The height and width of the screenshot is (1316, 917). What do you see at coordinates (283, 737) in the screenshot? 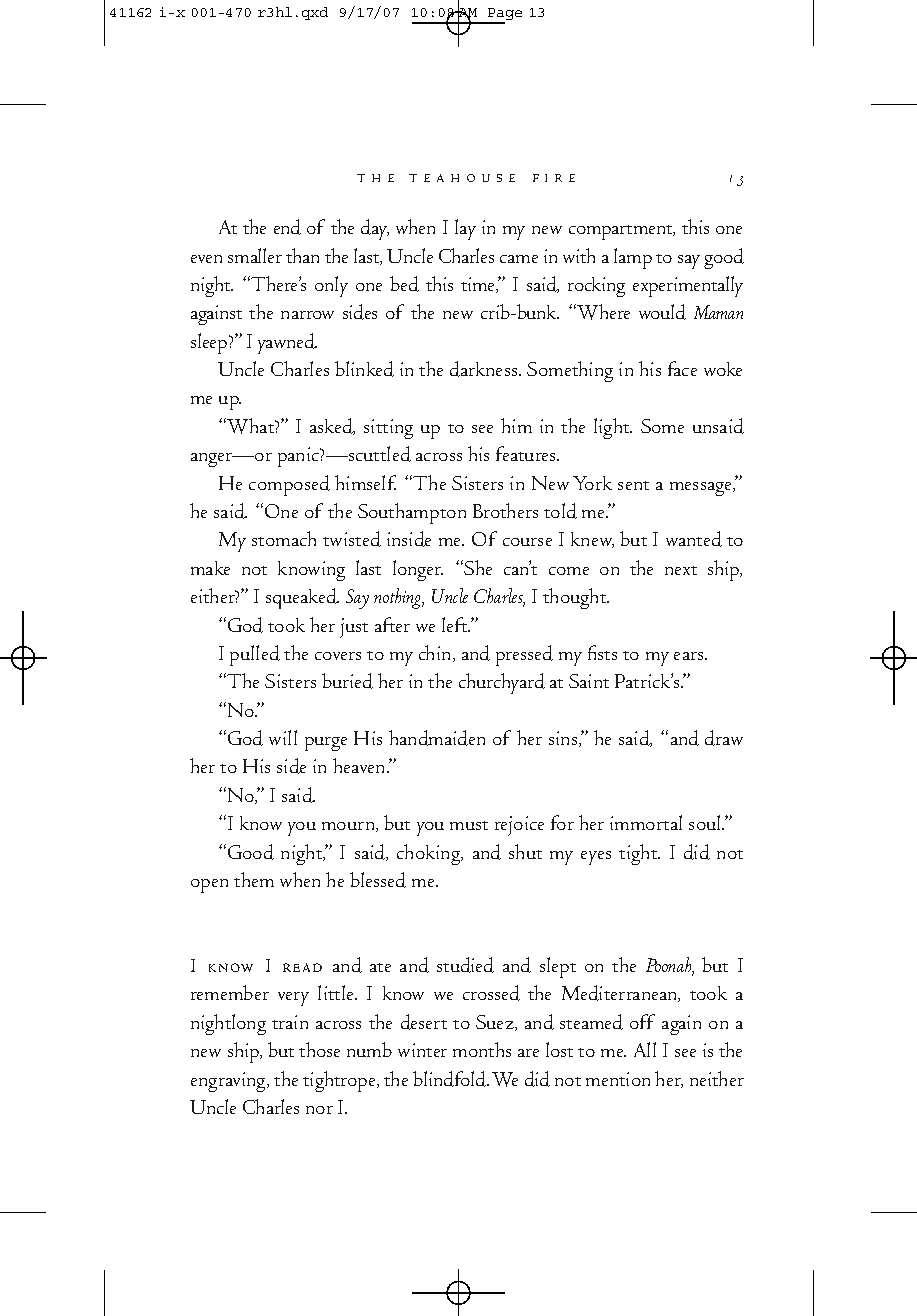
I see `will` at bounding box center [283, 737].
